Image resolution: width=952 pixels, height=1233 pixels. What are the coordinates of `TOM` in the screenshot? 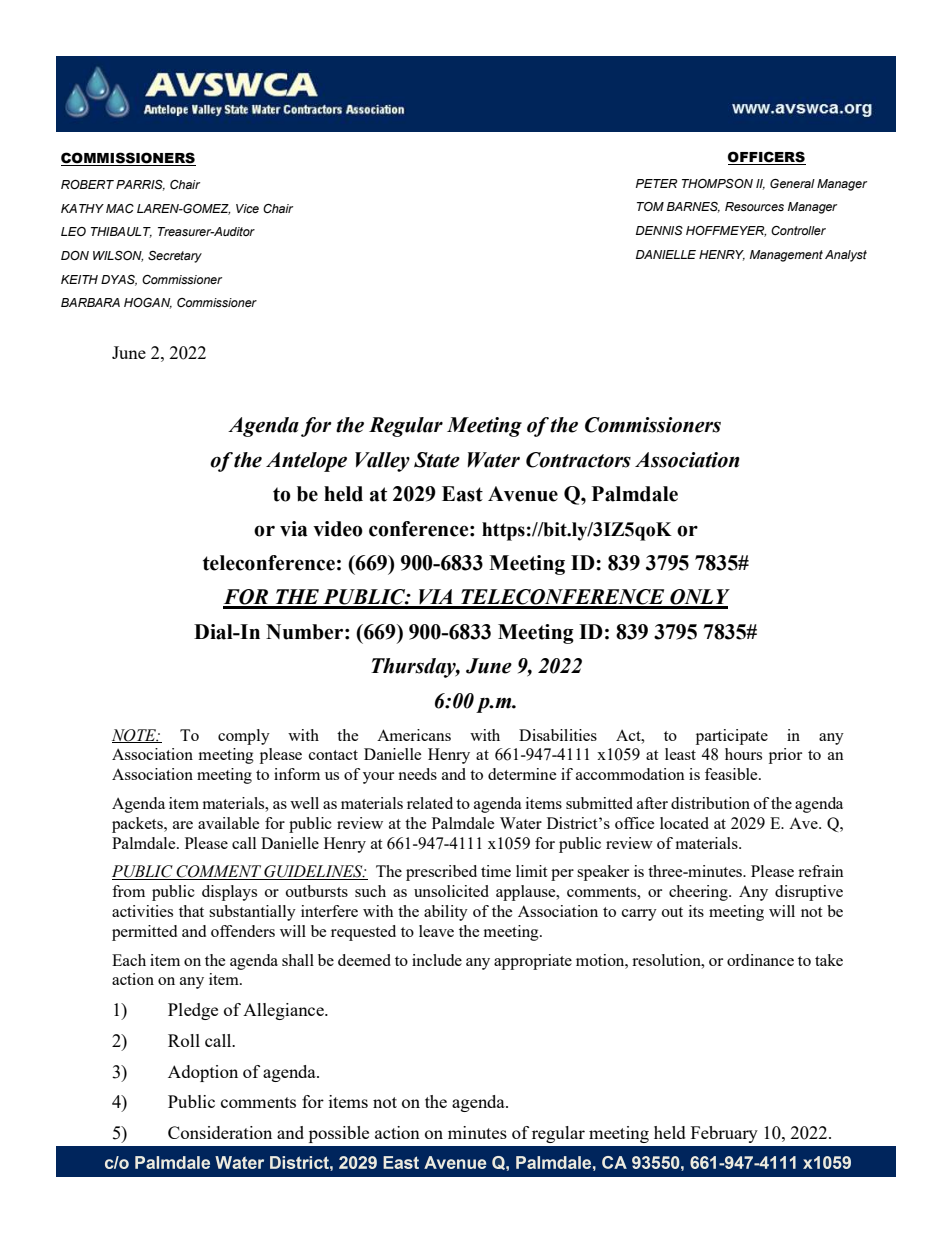 It's located at (650, 206).
